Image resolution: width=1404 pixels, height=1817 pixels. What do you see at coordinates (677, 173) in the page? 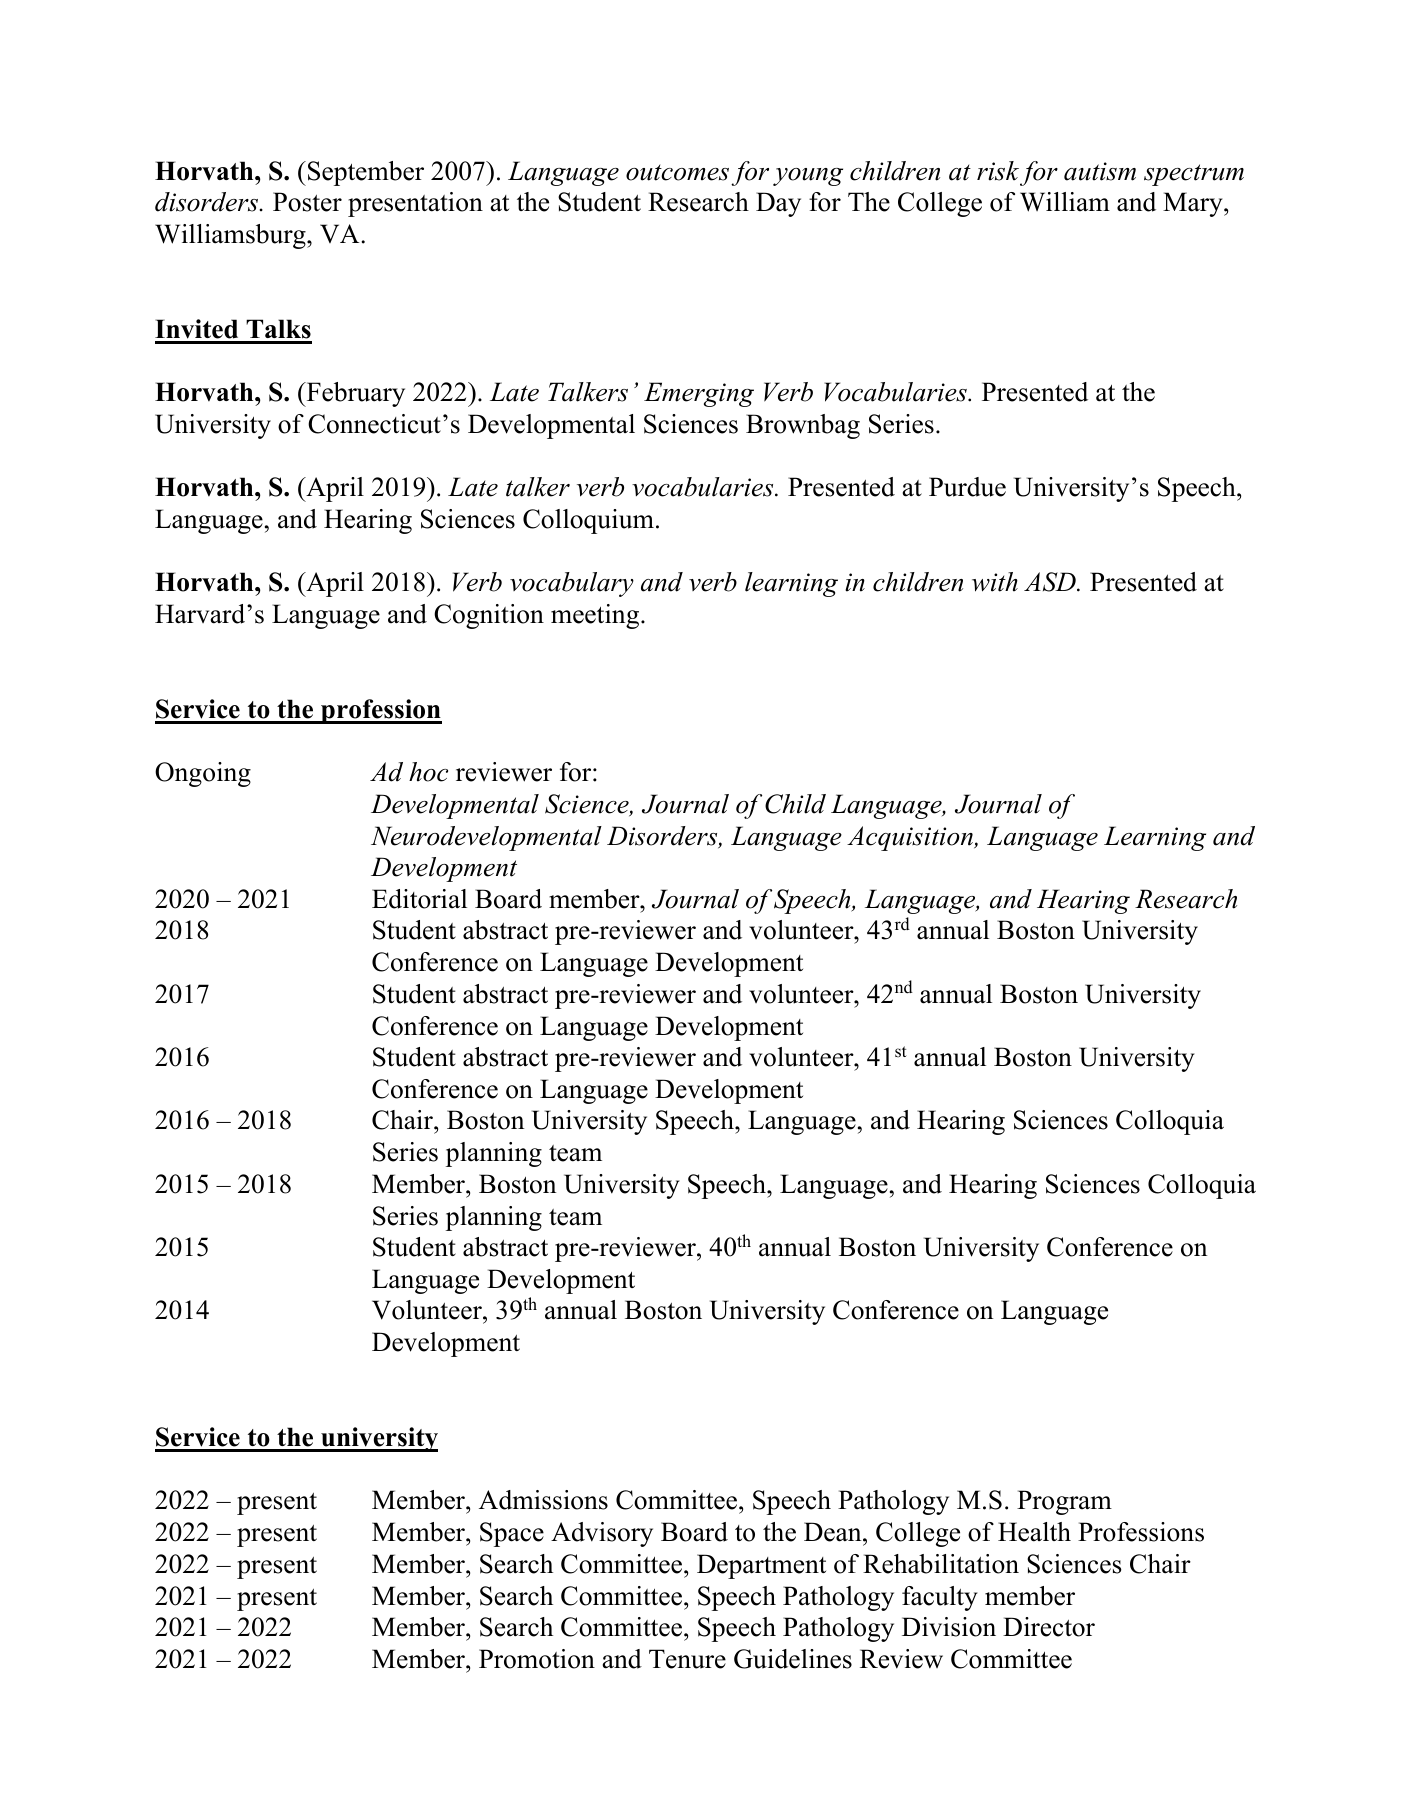
I see `outcomes` at bounding box center [677, 173].
